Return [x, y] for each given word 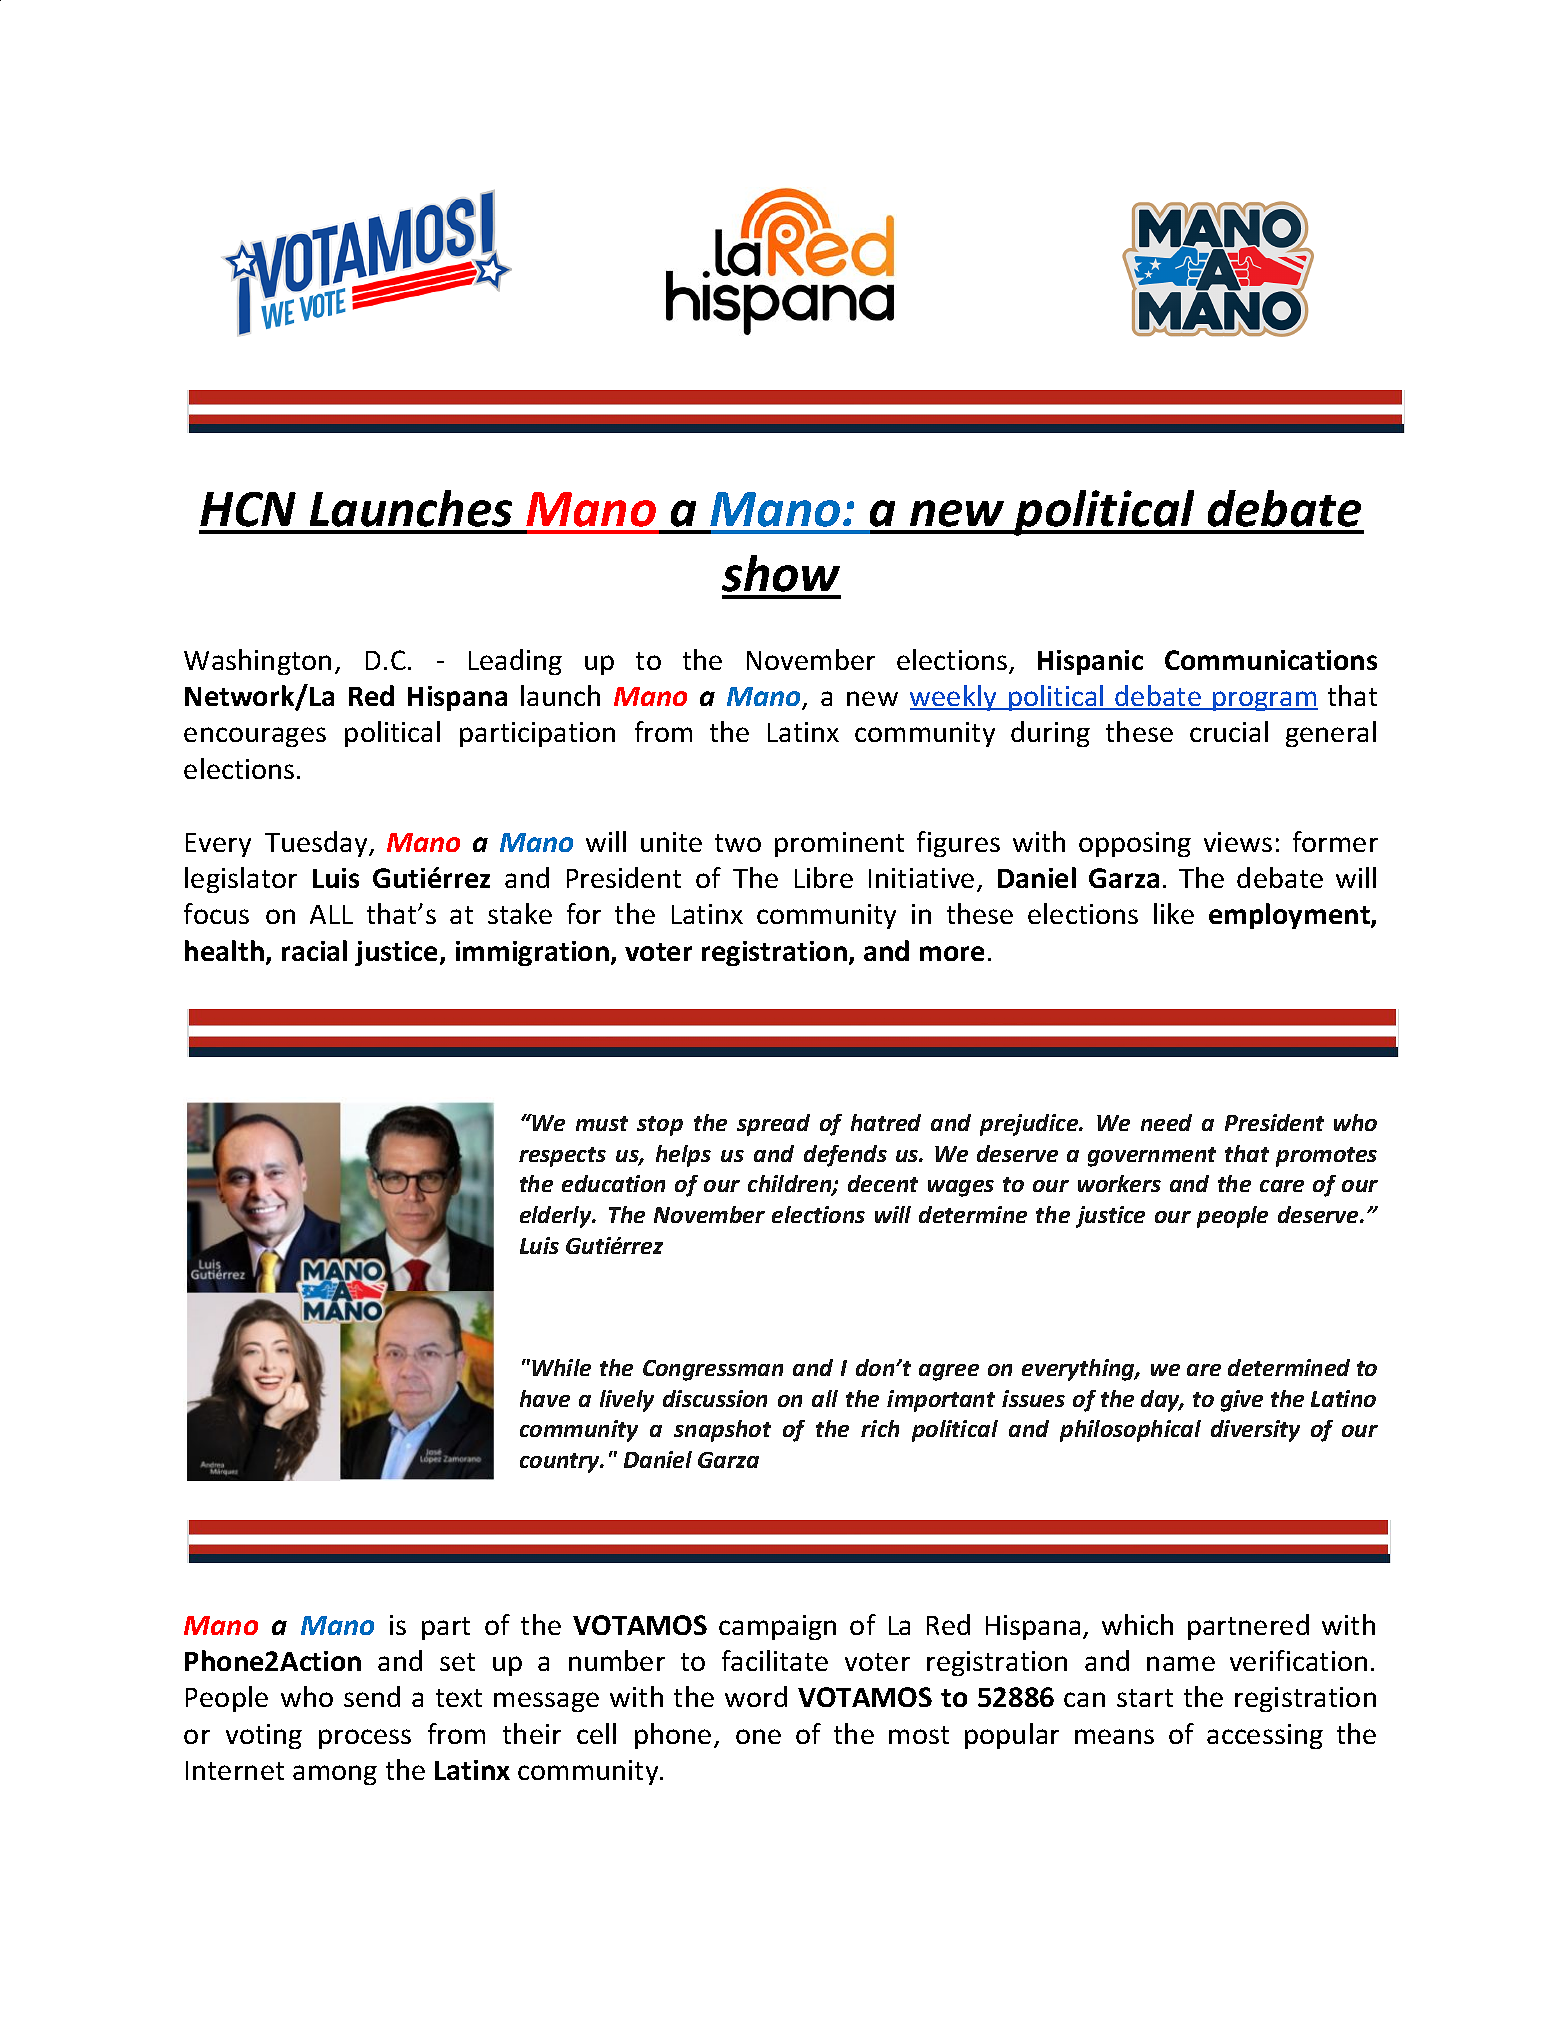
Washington [257, 662]
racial [314, 950]
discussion [715, 1398]
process [365, 1739]
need [1166, 1122]
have [545, 1398]
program [1264, 701]
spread [773, 1125]
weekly [954, 698]
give [1242, 1401]
